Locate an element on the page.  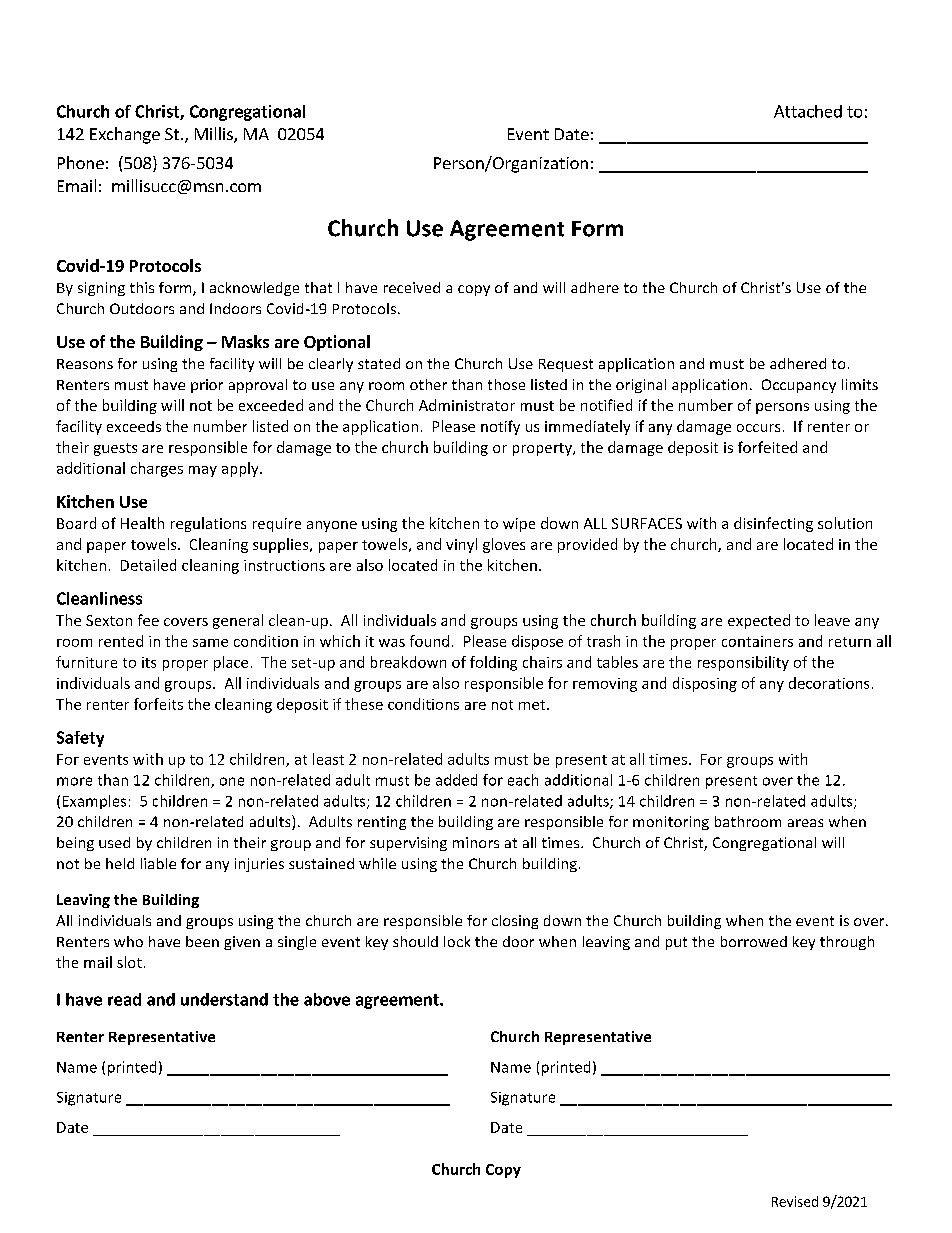
forfeits is located at coordinates (158, 704).
